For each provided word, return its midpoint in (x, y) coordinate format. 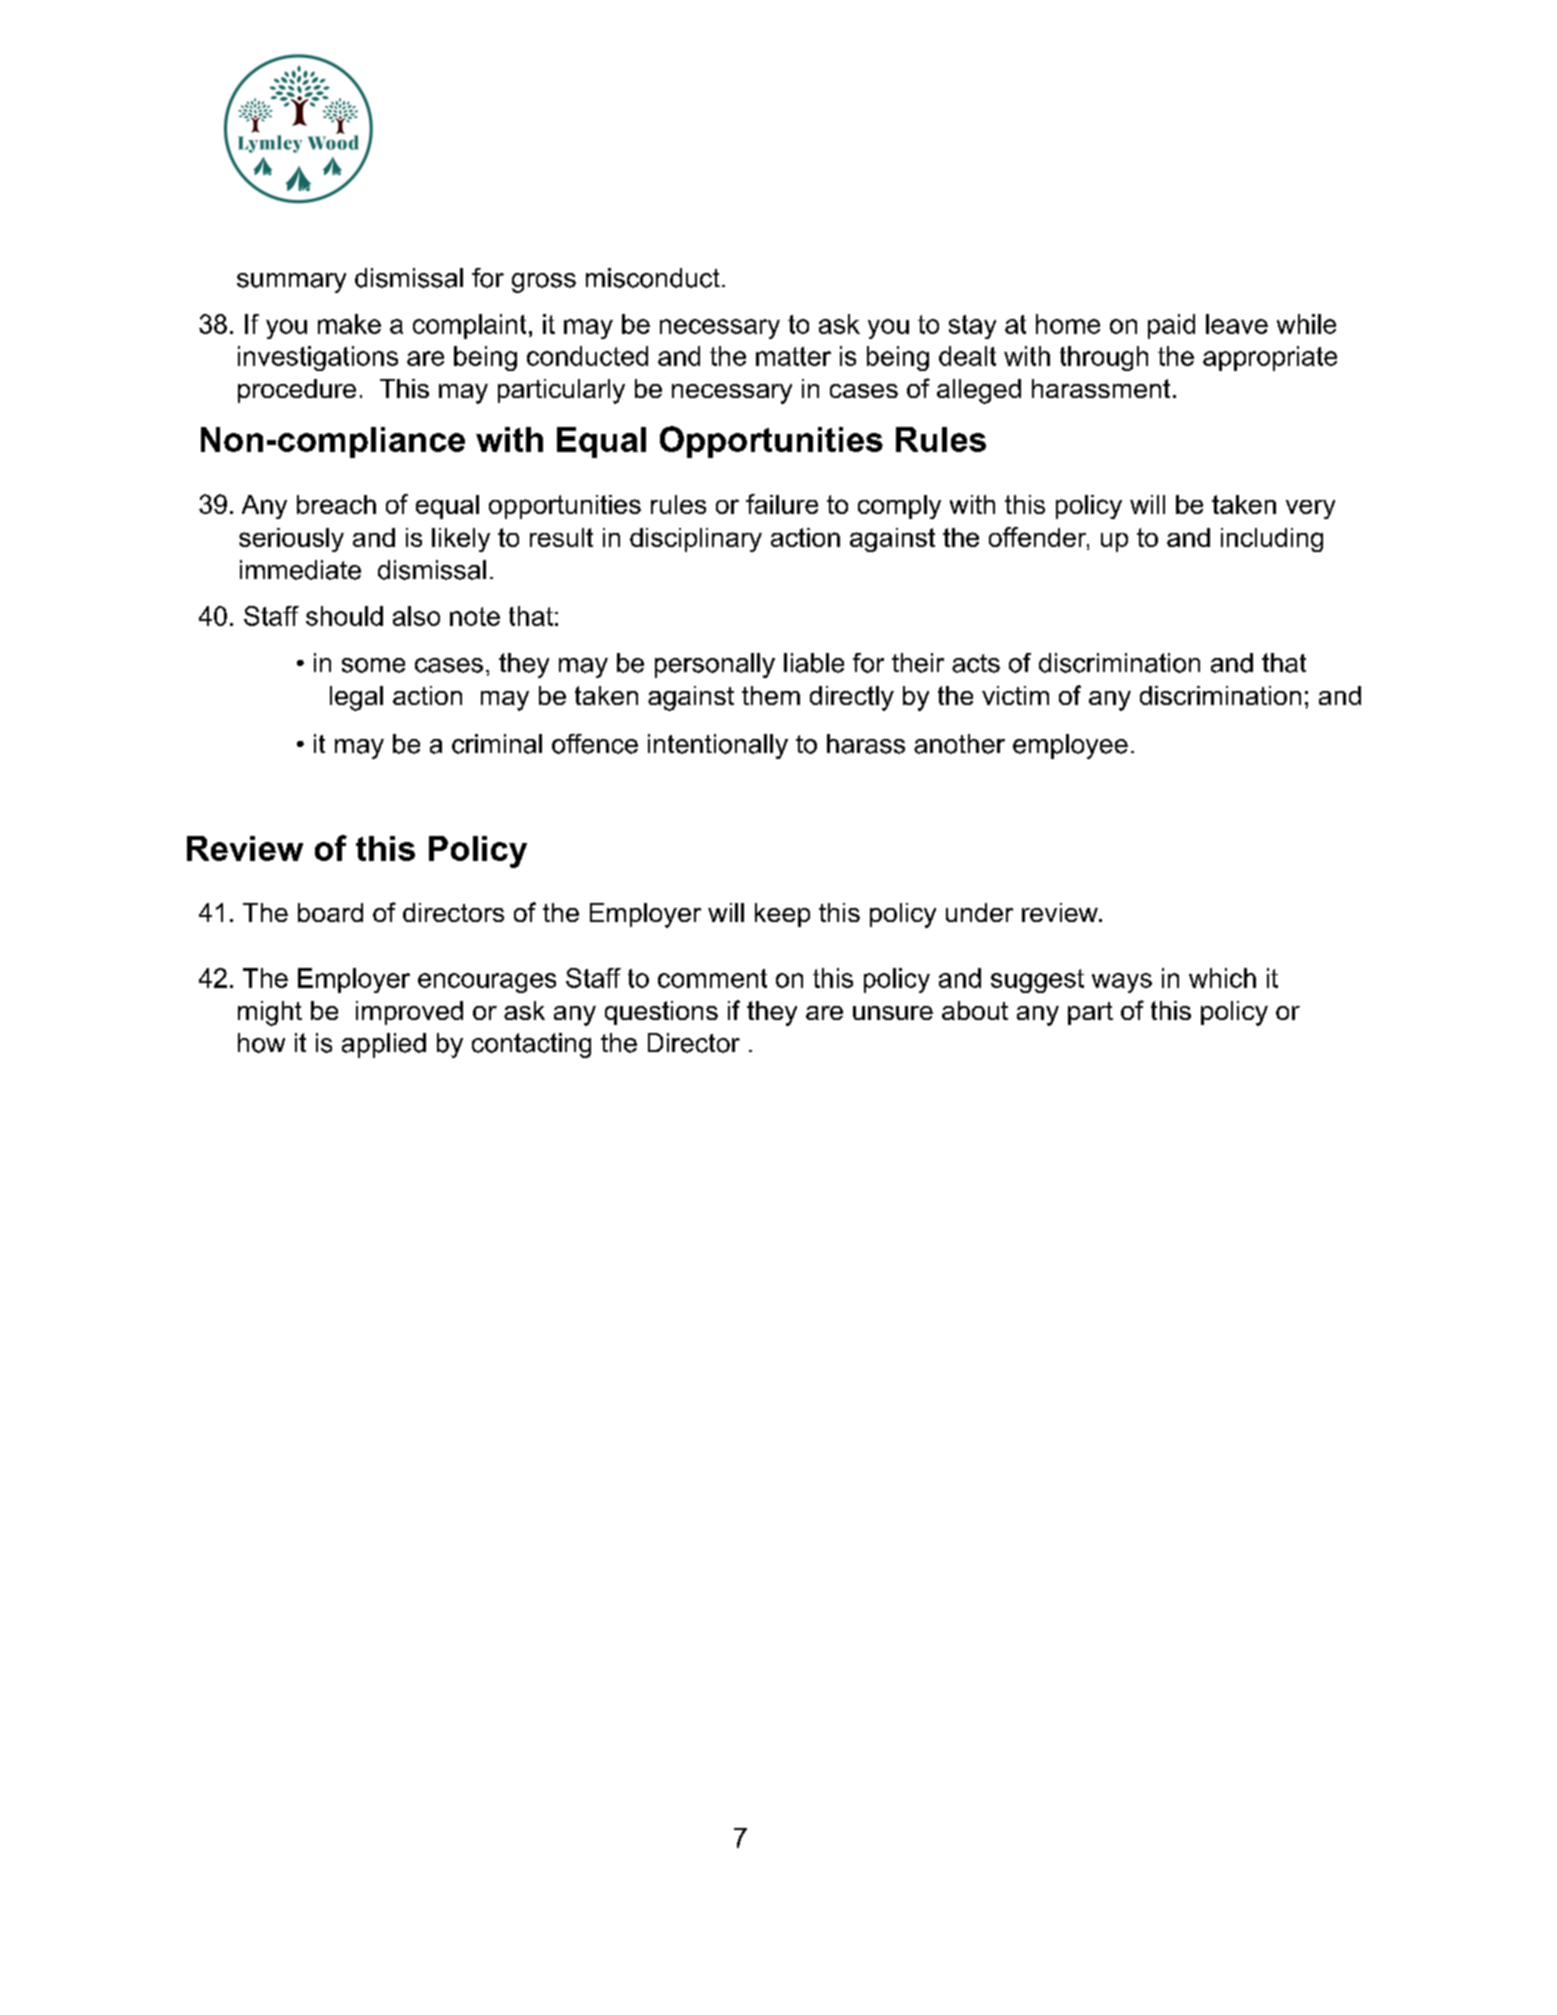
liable (814, 663)
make (349, 324)
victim (1015, 695)
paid (1171, 326)
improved (409, 1013)
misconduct (653, 278)
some (373, 665)
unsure (893, 1013)
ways (1122, 983)
